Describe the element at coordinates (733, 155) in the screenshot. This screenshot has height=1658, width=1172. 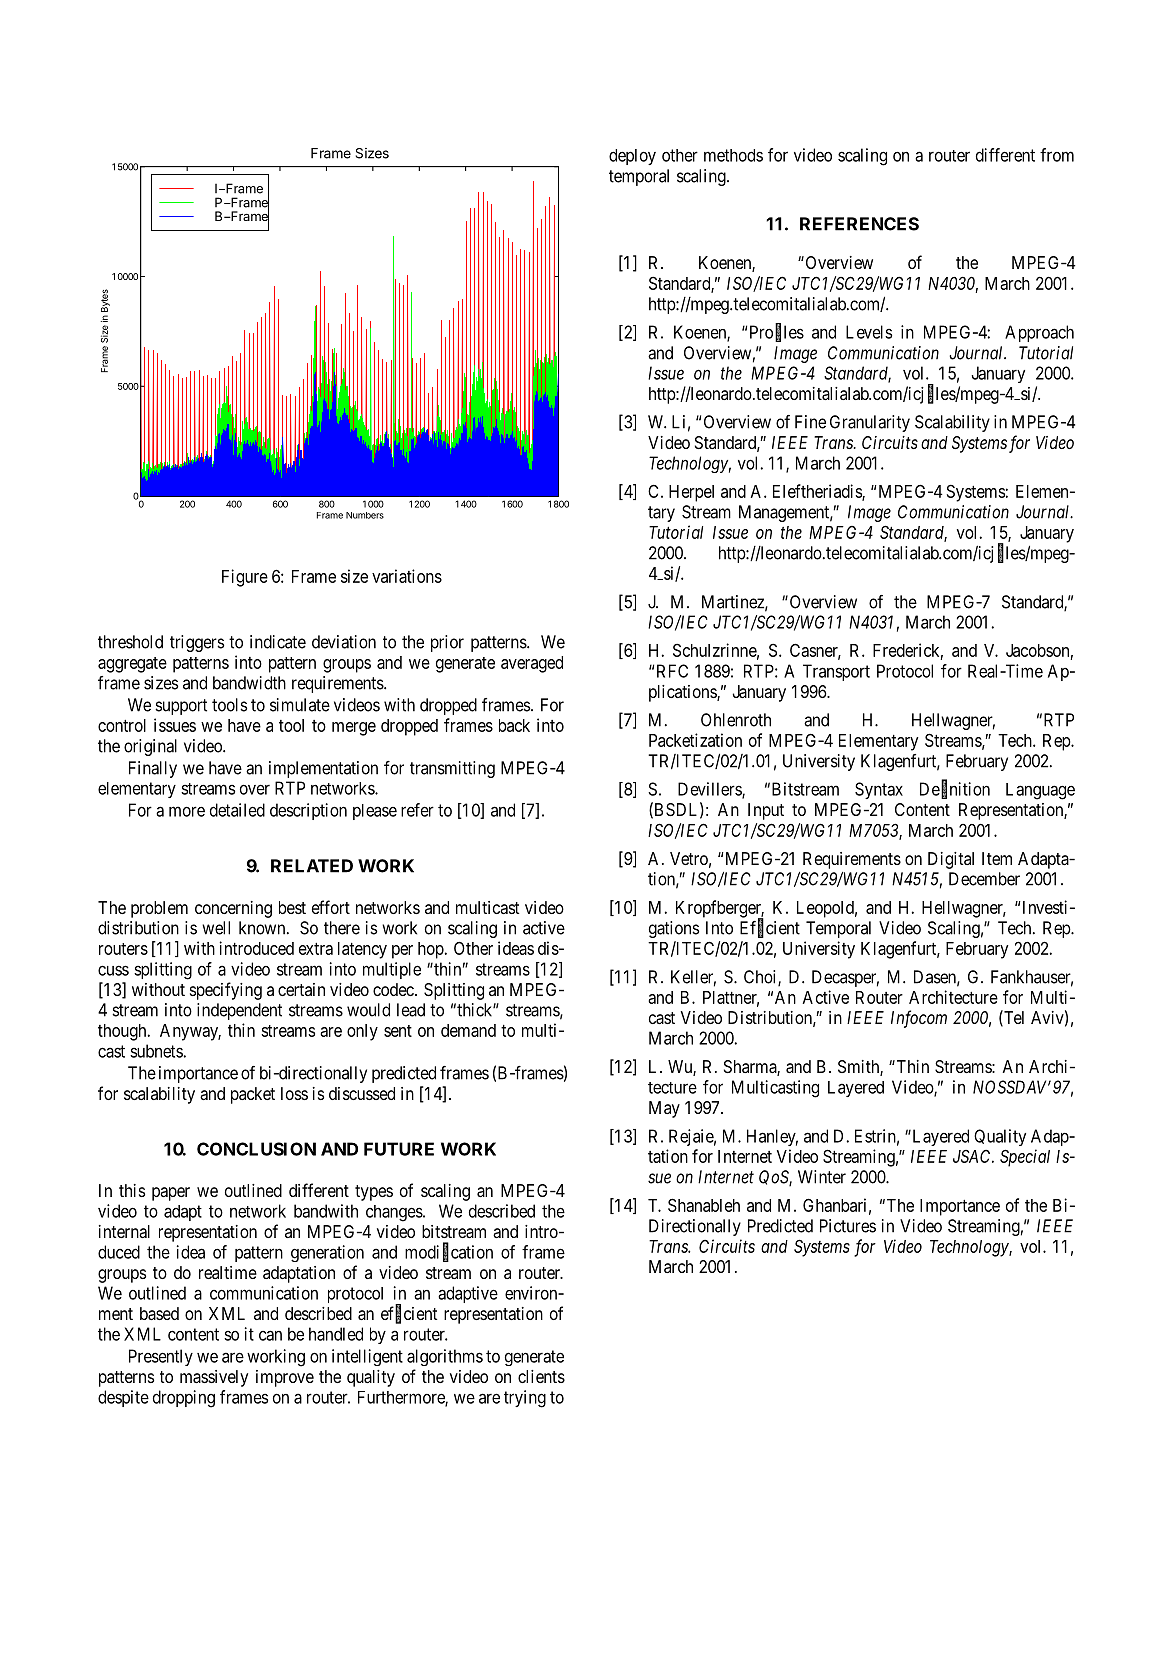
I see `methods` at that location.
